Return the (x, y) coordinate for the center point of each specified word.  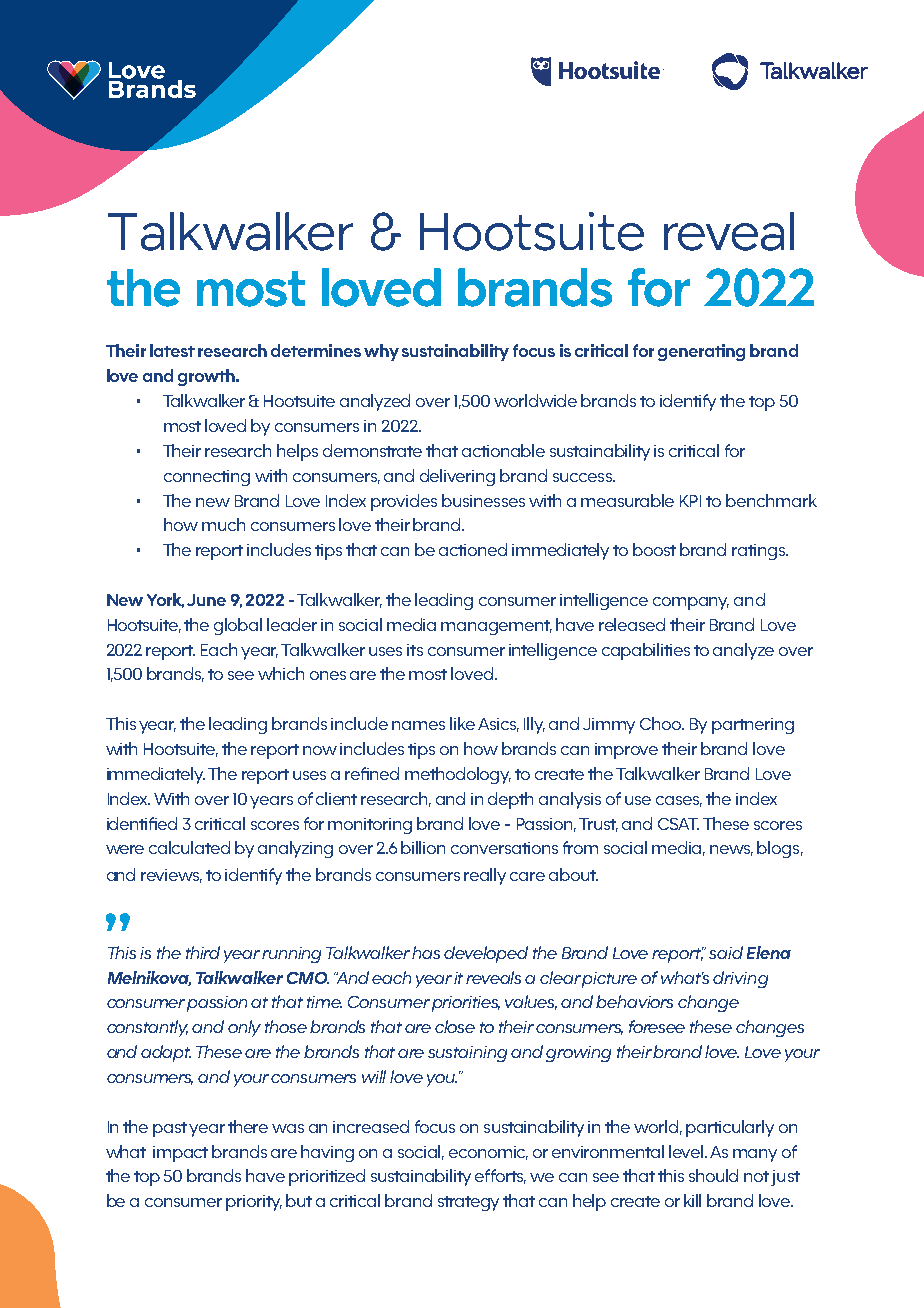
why (381, 352)
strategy (468, 1203)
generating (701, 352)
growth (207, 377)
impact (180, 1154)
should (713, 1175)
